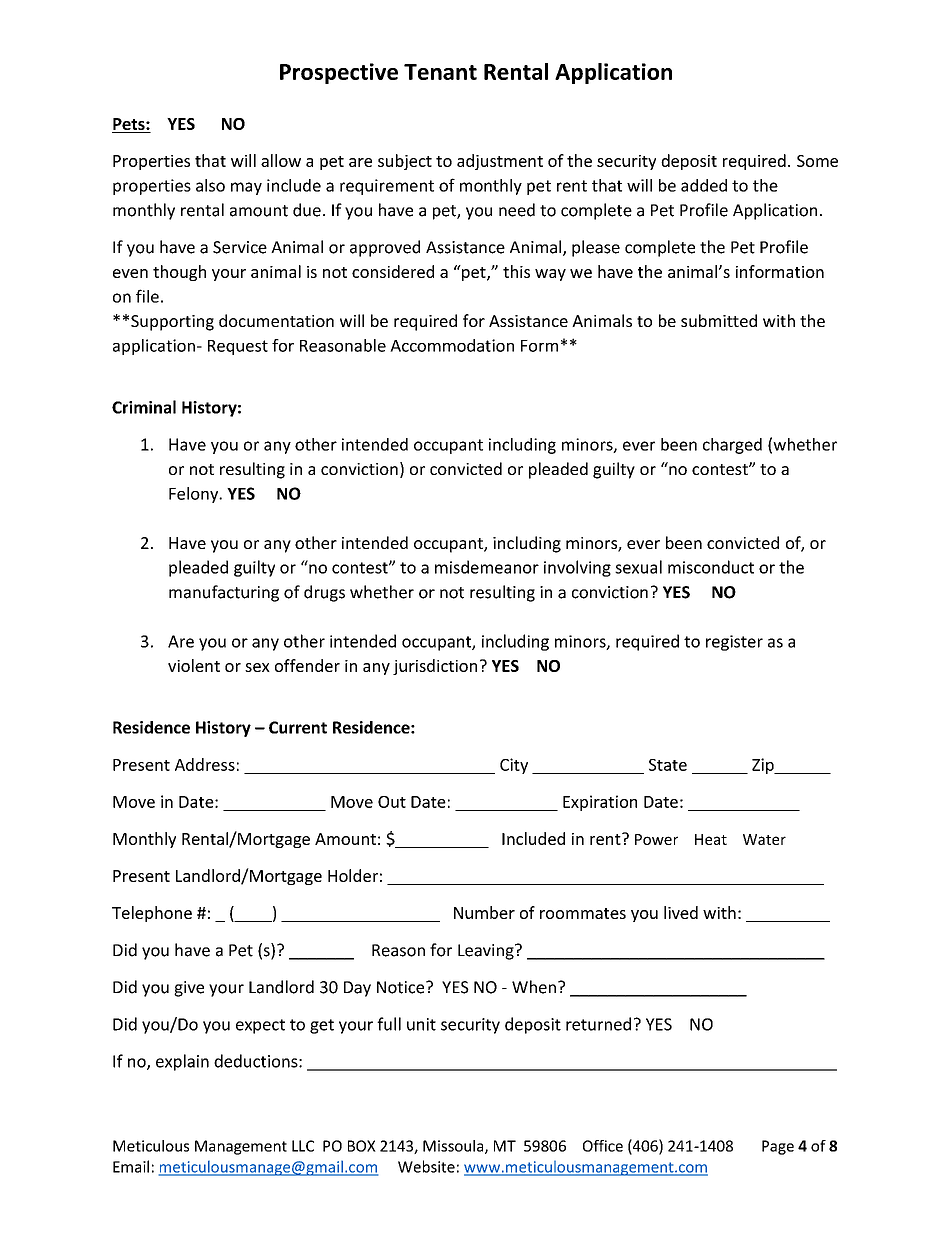 This screenshot has height=1233, width=952. I want to click on allow, so click(281, 160).
